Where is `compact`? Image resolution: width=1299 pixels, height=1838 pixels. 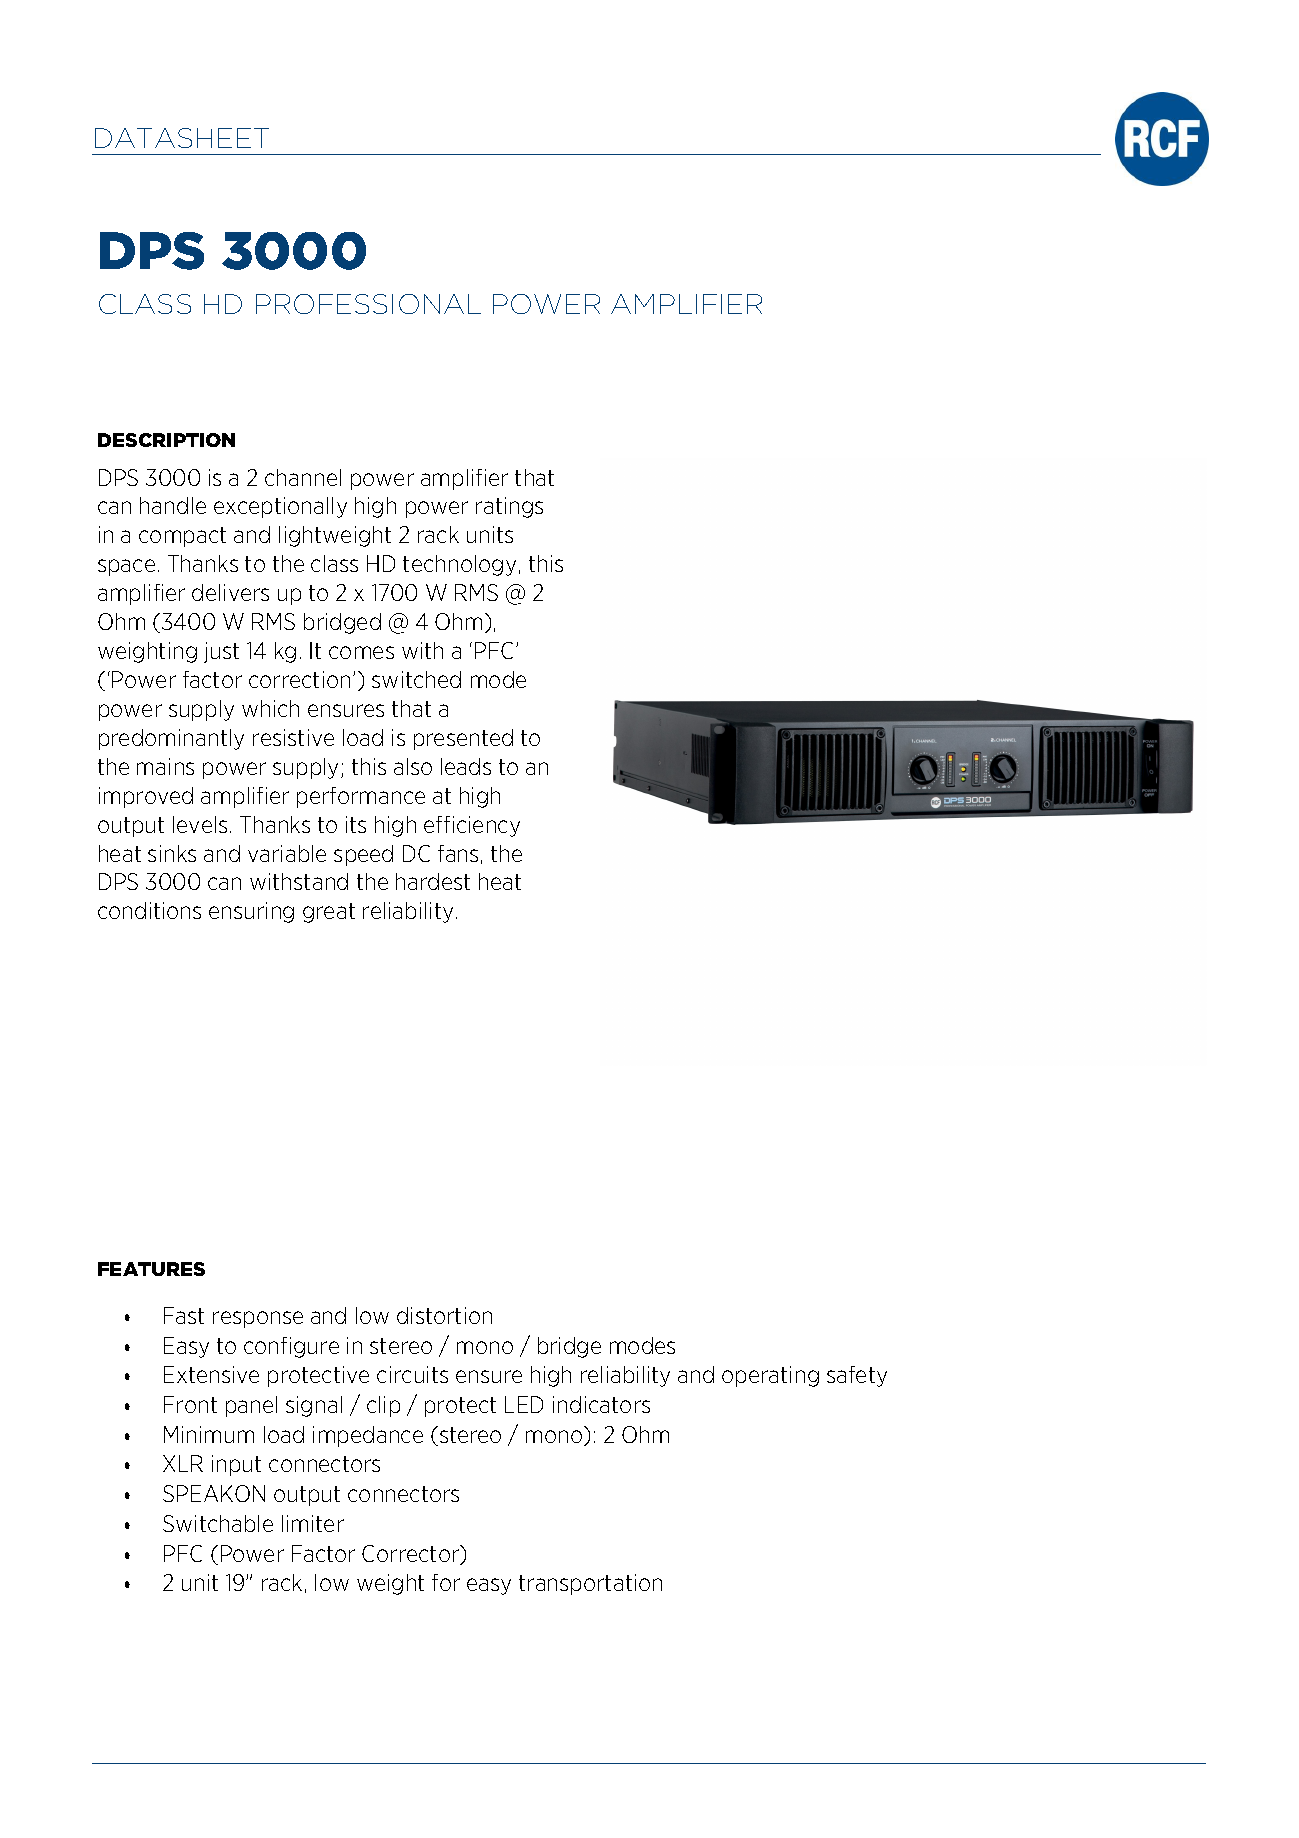 compact is located at coordinates (182, 537).
